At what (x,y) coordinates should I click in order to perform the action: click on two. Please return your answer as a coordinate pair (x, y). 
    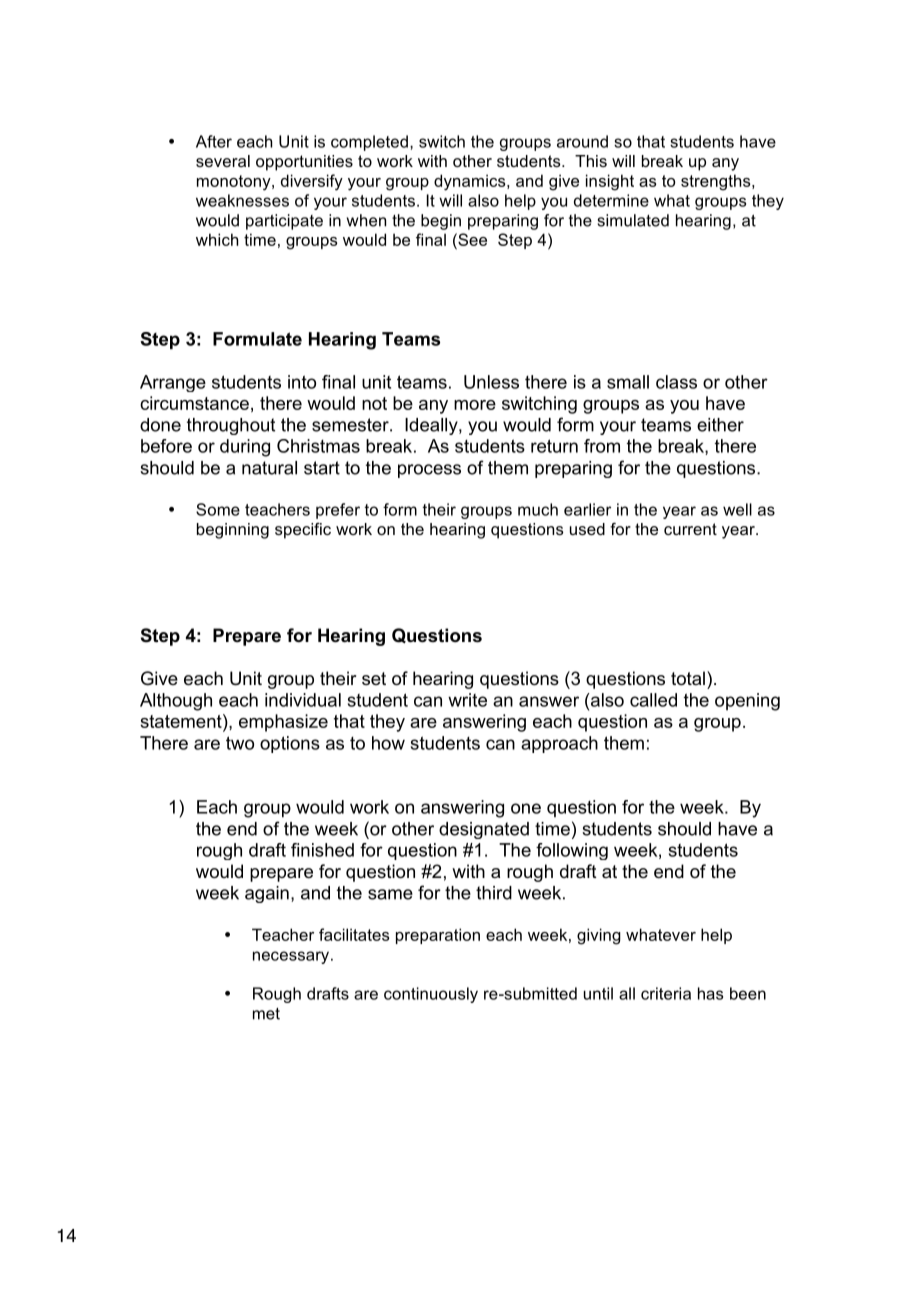
    Looking at the image, I should click on (240, 743).
